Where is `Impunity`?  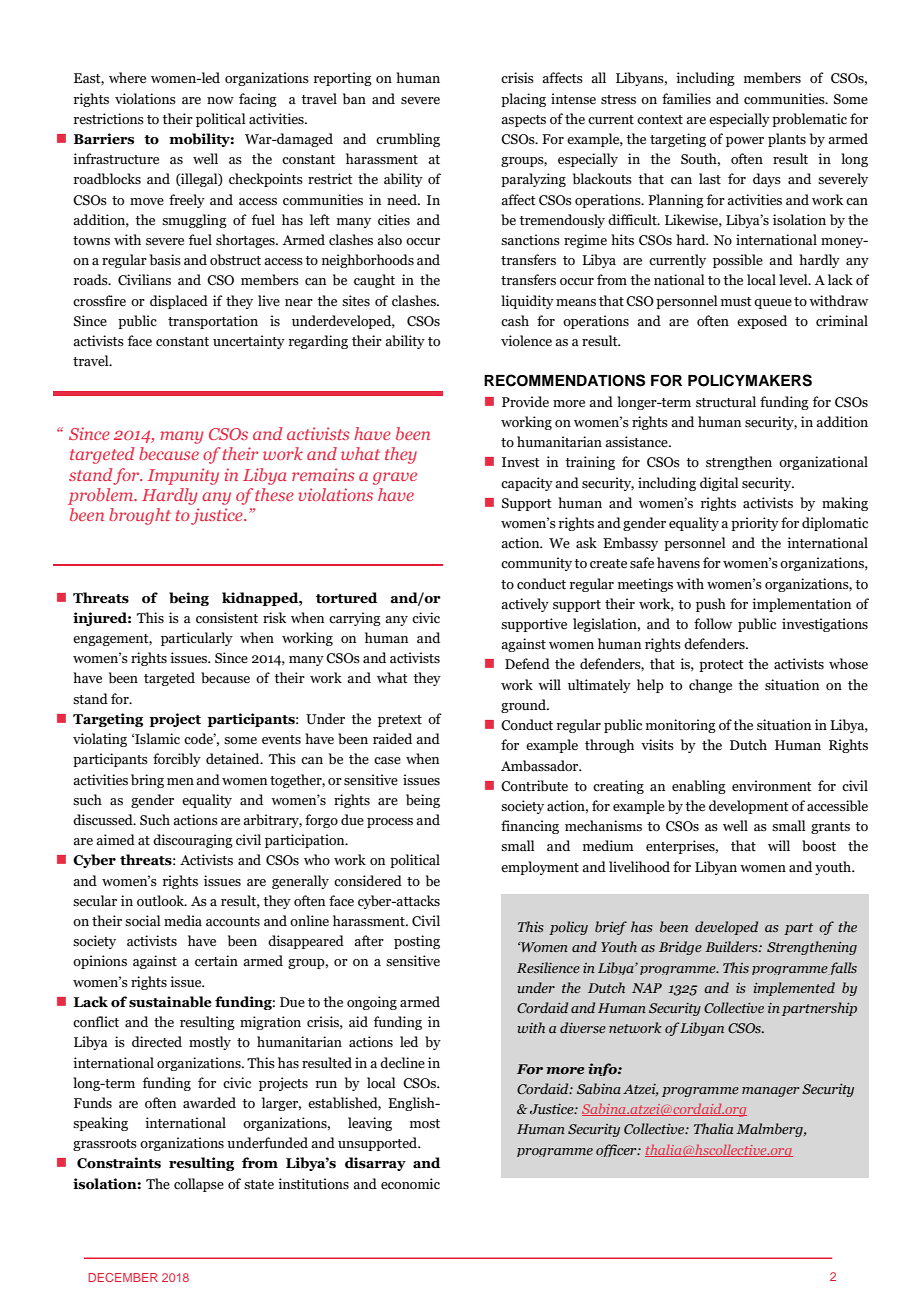
Impunity is located at coordinates (183, 476).
